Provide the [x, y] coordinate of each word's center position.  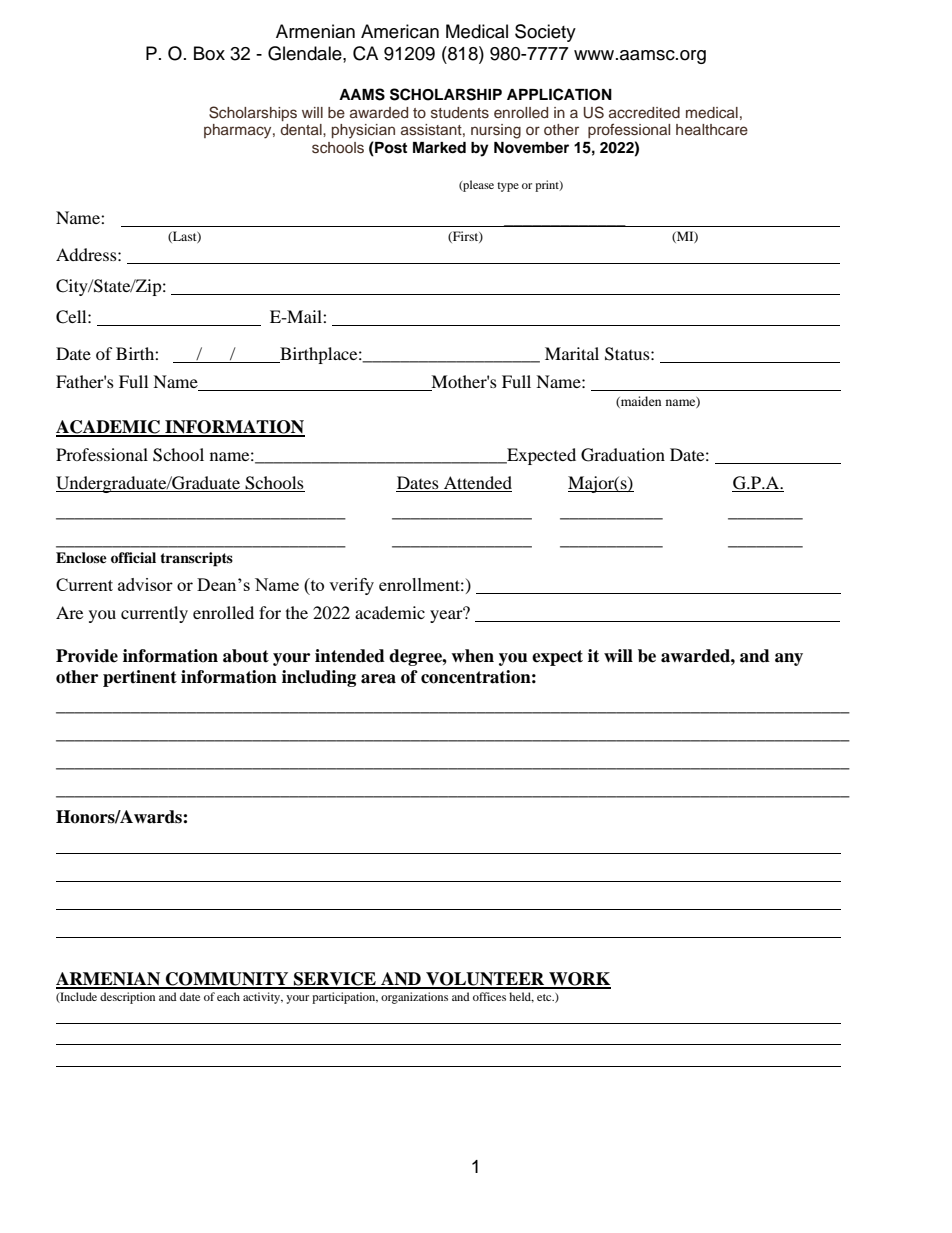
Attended [478, 482]
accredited [644, 112]
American [400, 31]
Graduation [623, 455]
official [133, 558]
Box [209, 53]
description [127, 998]
